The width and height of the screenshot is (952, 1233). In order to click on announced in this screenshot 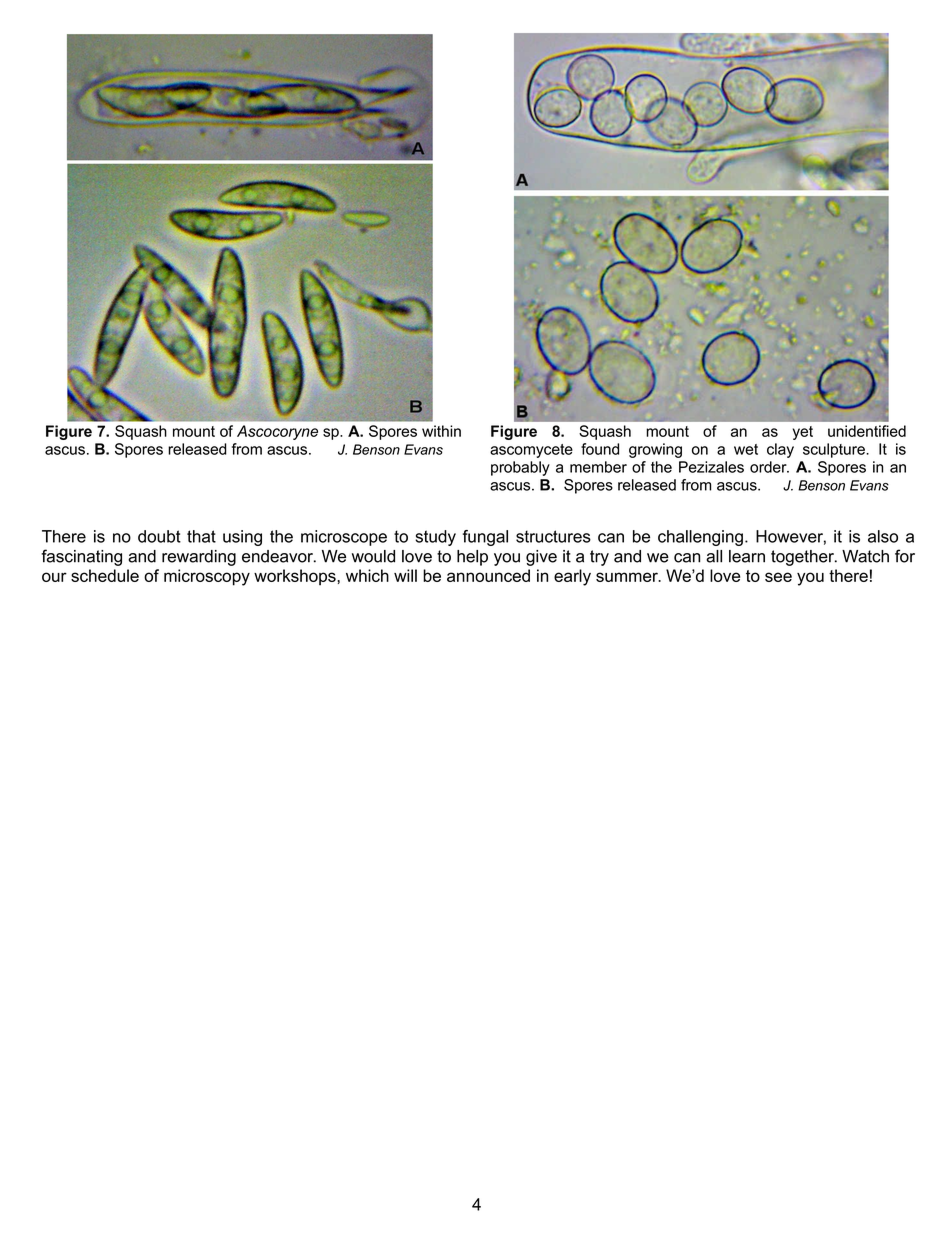, I will do `click(488, 575)`.
